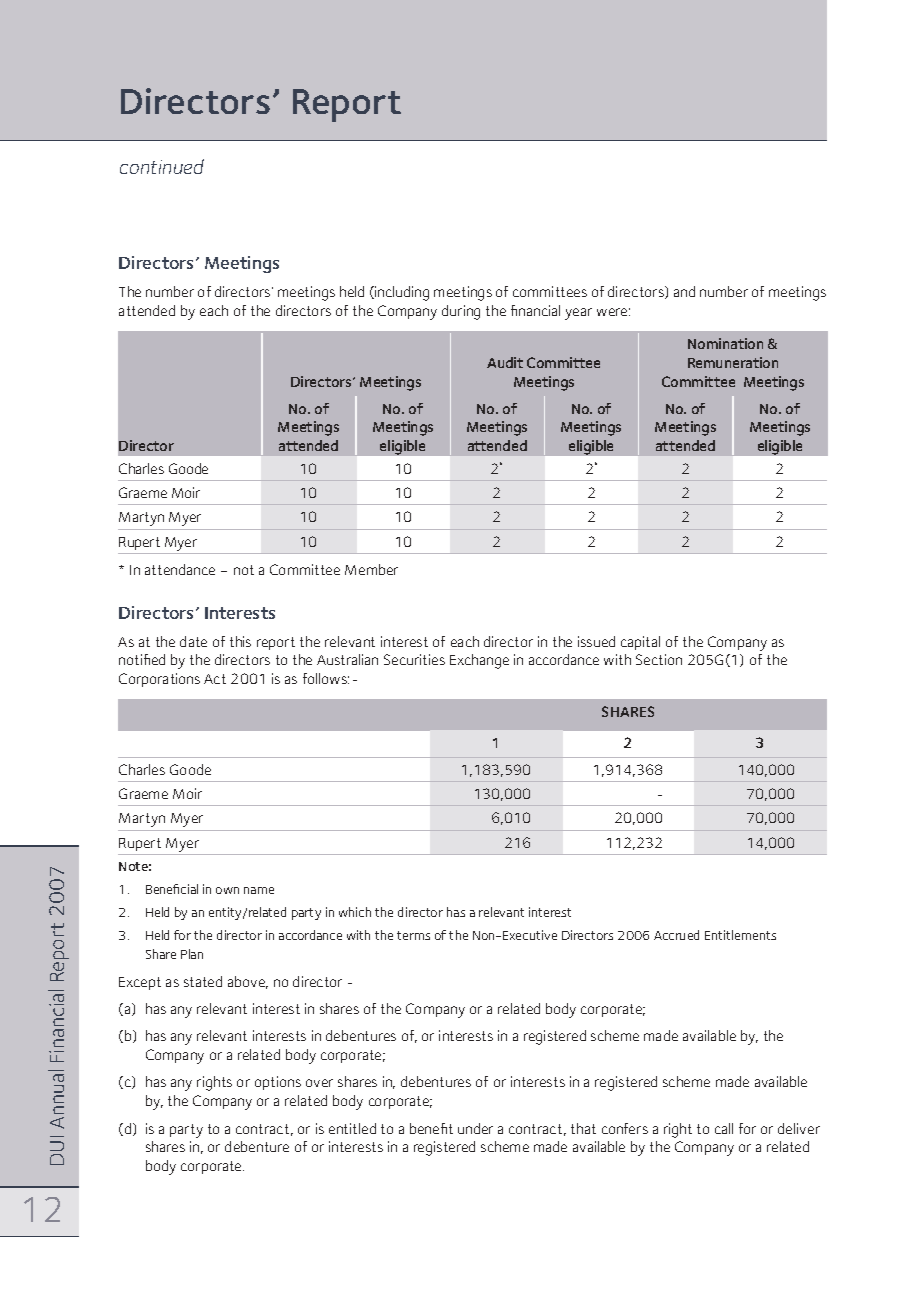  I want to click on own, so click(227, 890).
